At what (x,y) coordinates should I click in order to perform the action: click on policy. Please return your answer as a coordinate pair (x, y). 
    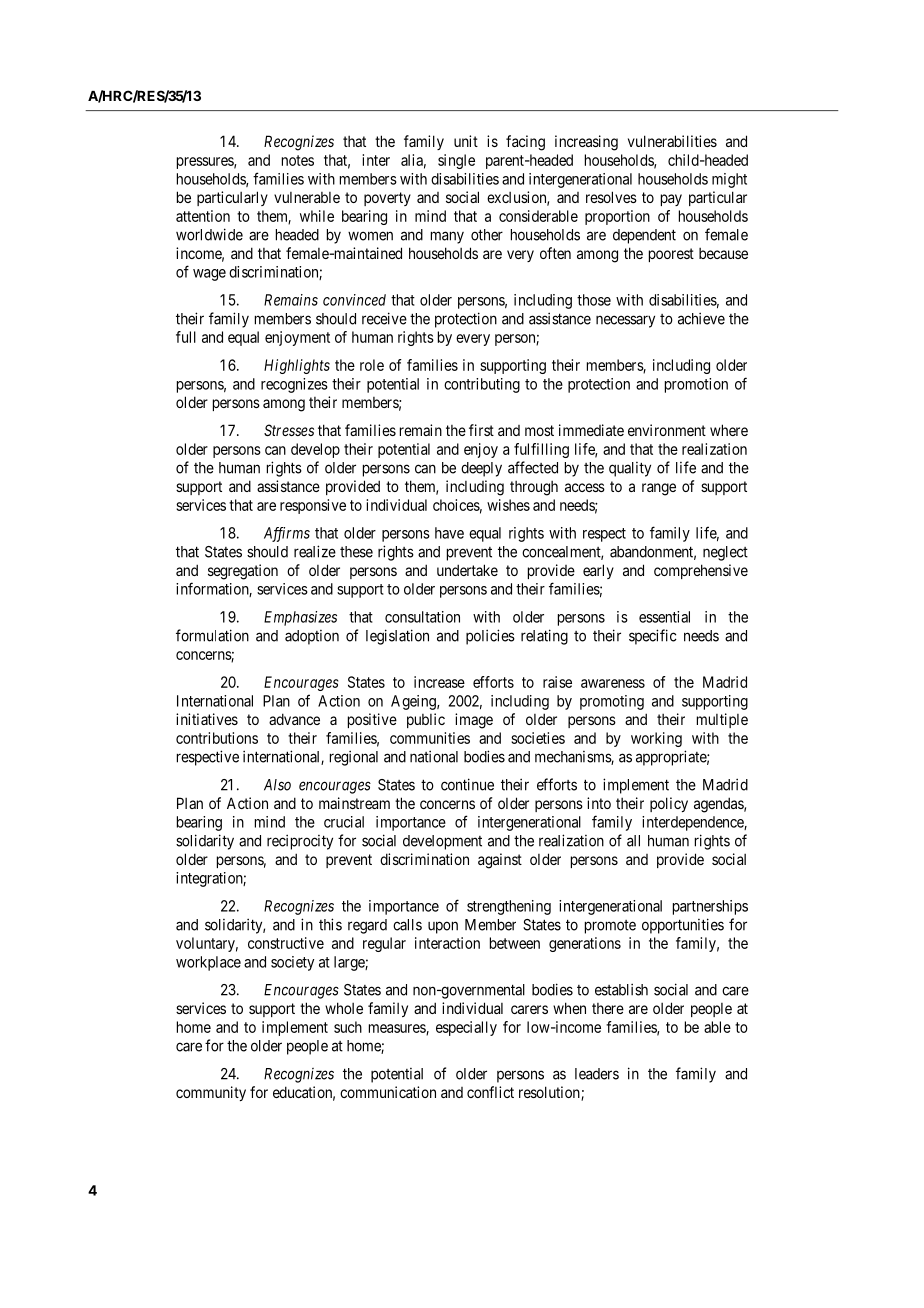
    Looking at the image, I should click on (669, 804).
